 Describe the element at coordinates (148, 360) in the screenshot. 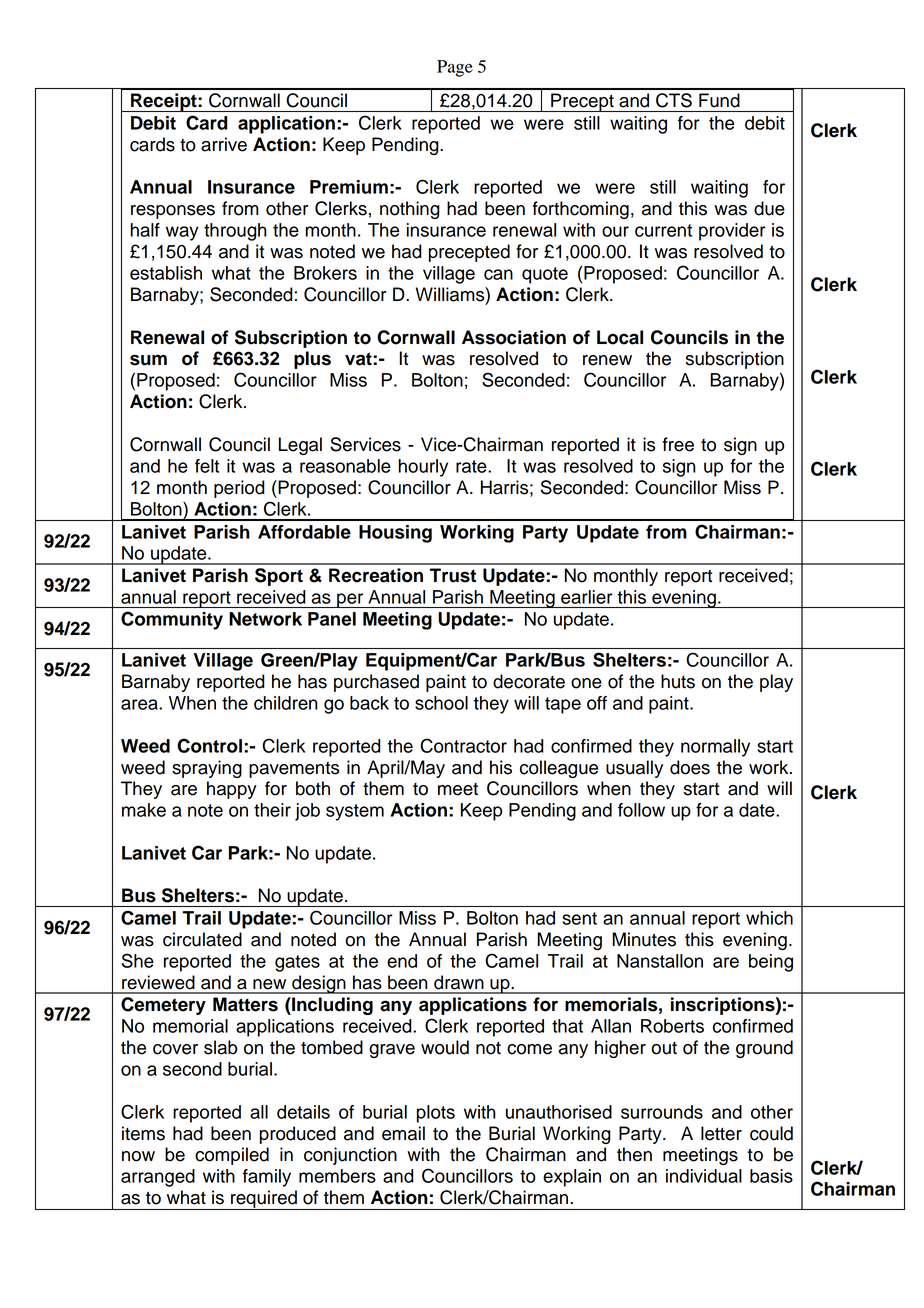

I see `sum` at that location.
